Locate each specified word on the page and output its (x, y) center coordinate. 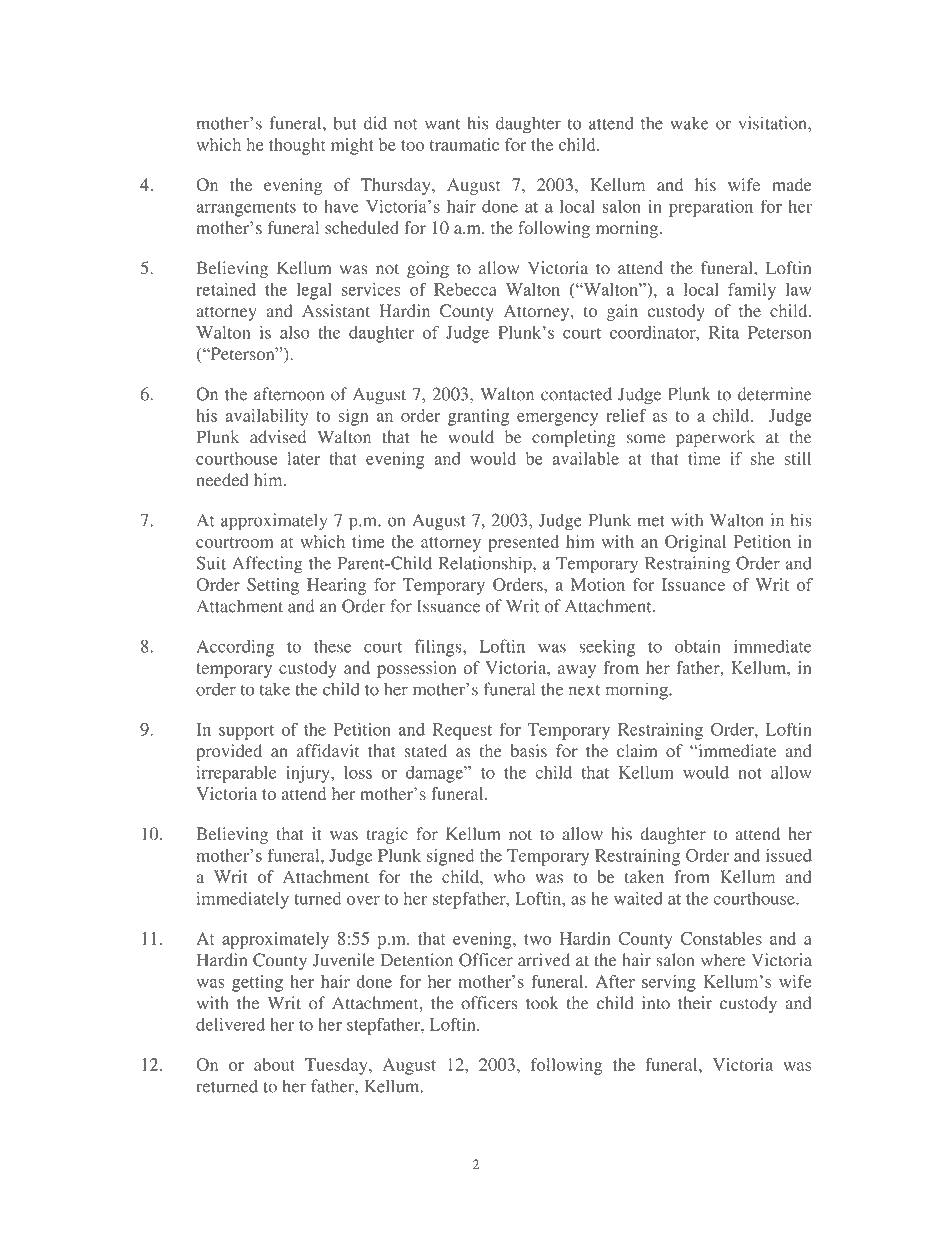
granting (478, 417)
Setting (273, 586)
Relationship (486, 565)
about (274, 1064)
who (509, 877)
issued (789, 855)
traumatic (464, 144)
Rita (724, 332)
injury (309, 774)
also (295, 332)
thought (297, 146)
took (542, 1003)
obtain (697, 646)
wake (689, 123)
